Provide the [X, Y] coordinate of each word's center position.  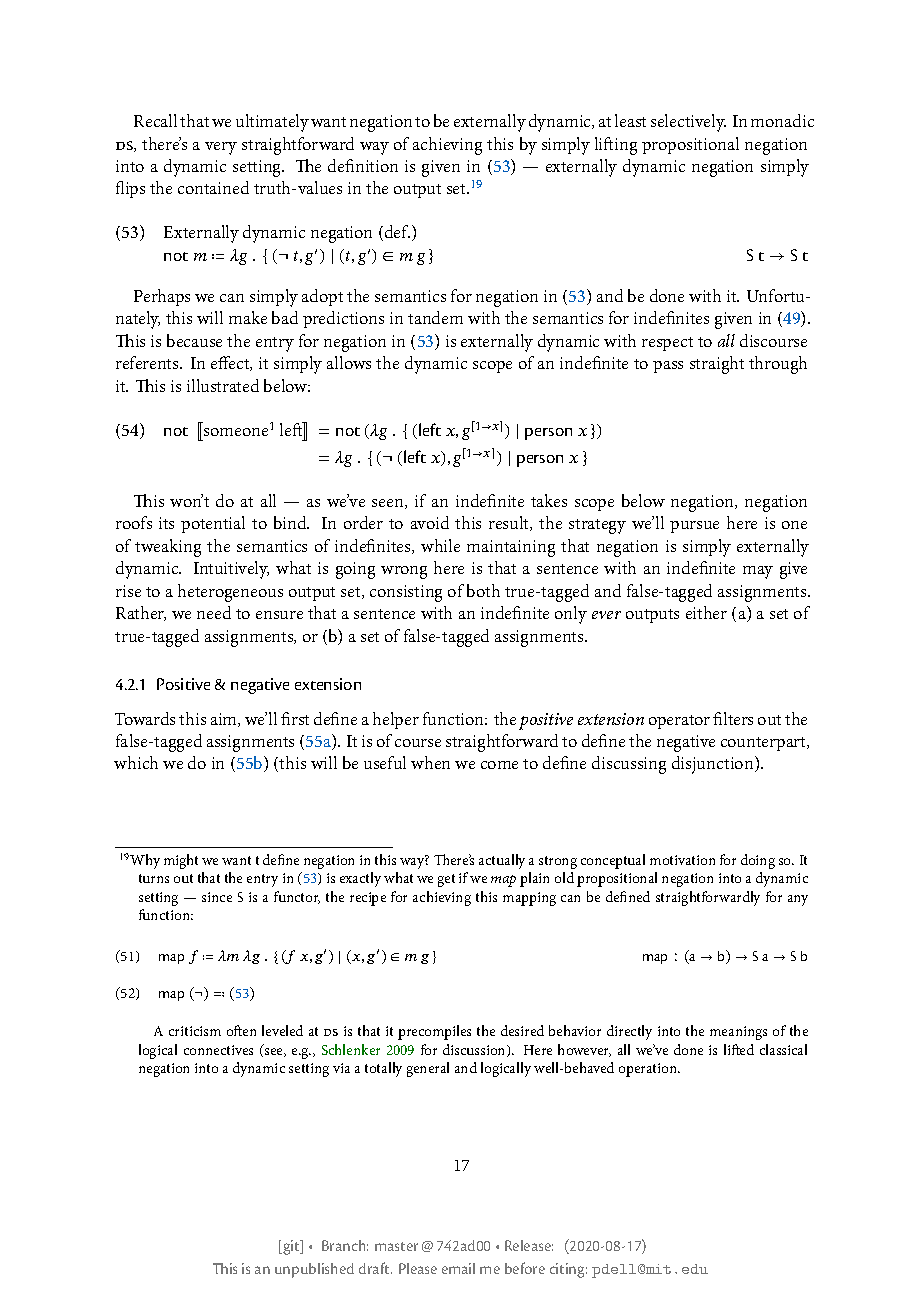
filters [733, 718]
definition [363, 165]
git [291, 1247]
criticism [195, 1031]
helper [396, 720]
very [221, 148]
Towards [145, 718]
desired [522, 1030]
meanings [738, 1033]
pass [668, 367]
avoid [430, 522]
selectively [688, 123]
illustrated [223, 385]
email [458, 1268]
